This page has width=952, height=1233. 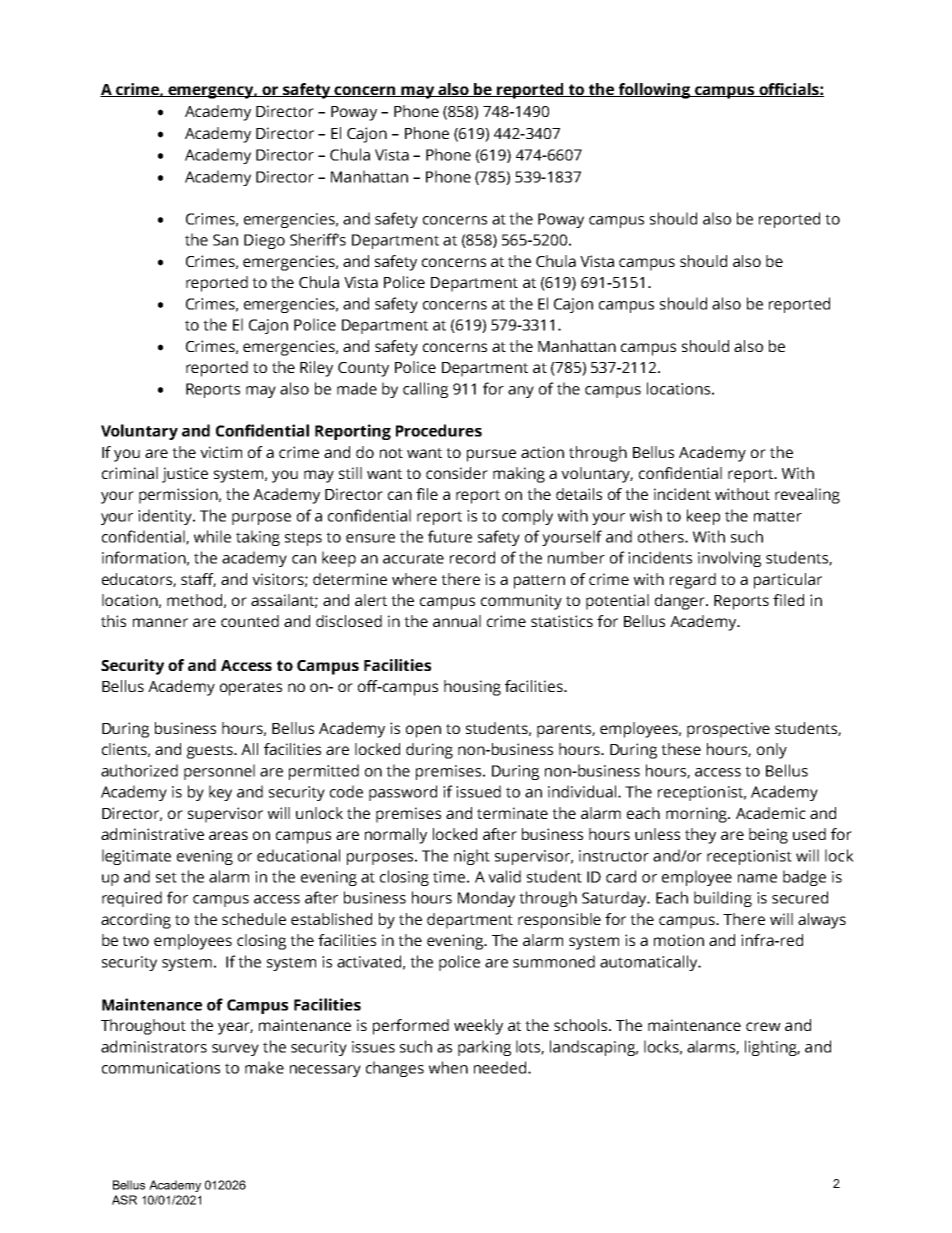 I want to click on any, so click(x=521, y=392).
